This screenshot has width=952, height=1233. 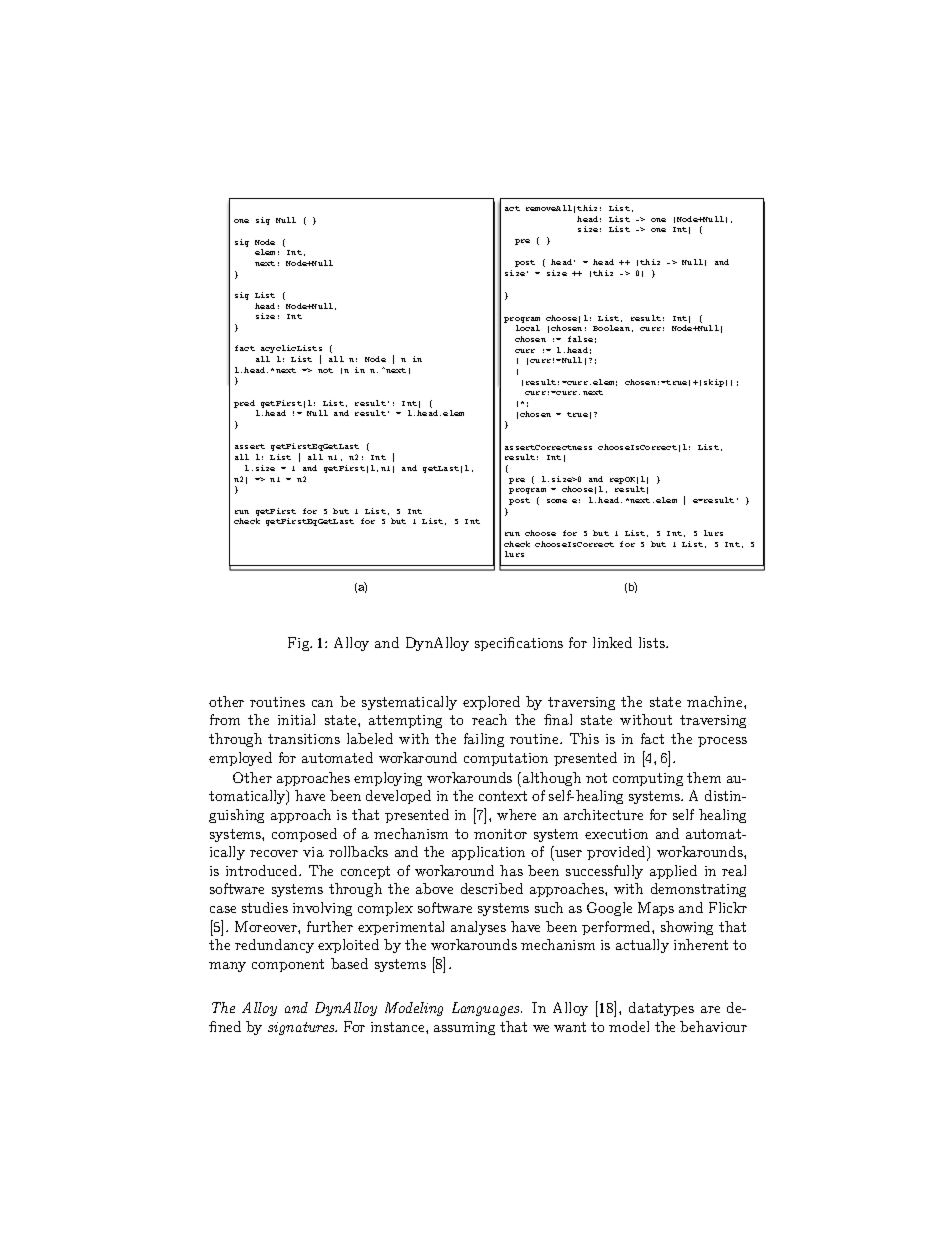 I want to click on transitions, so click(x=304, y=739).
